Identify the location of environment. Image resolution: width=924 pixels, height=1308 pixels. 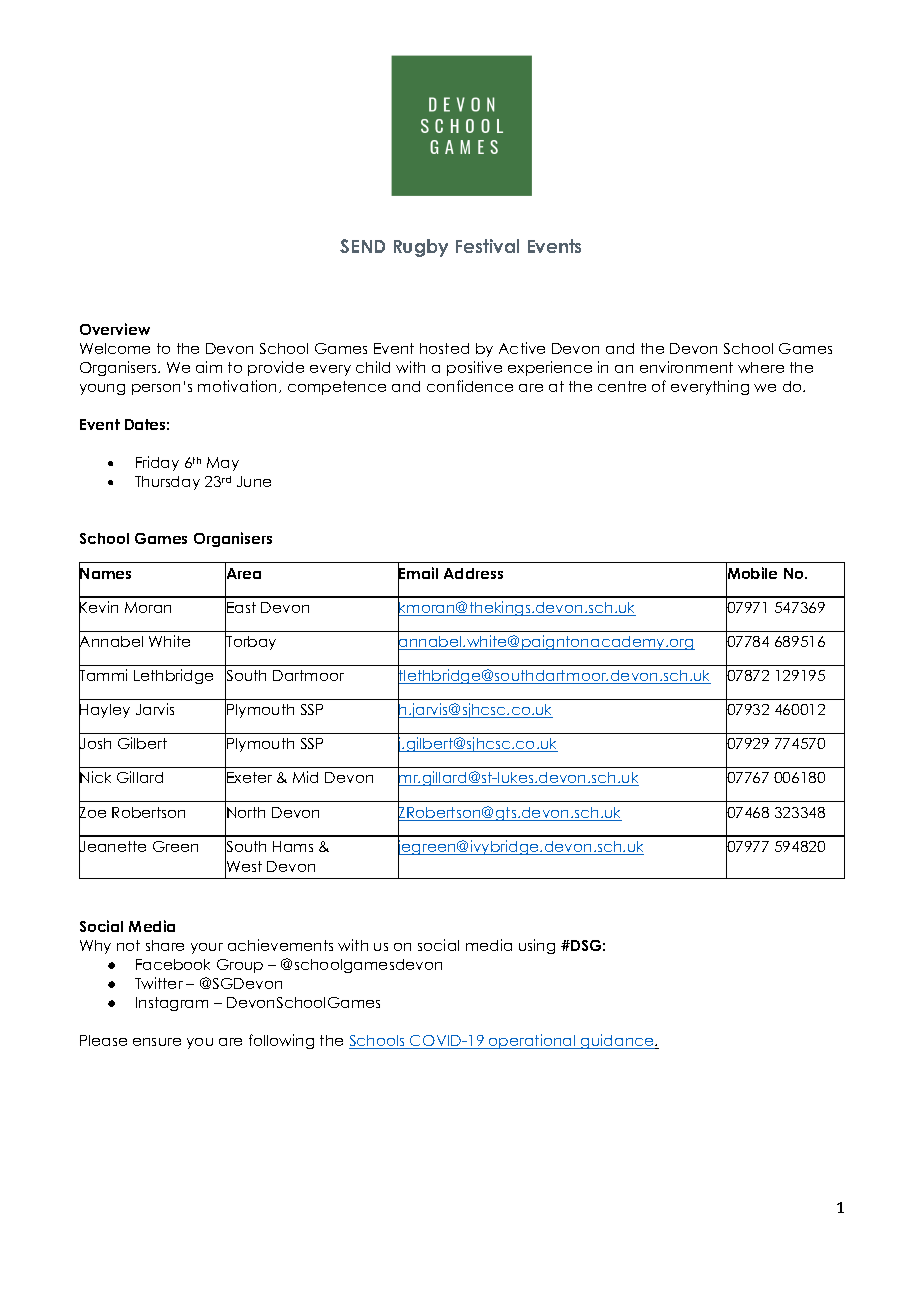
(686, 367).
